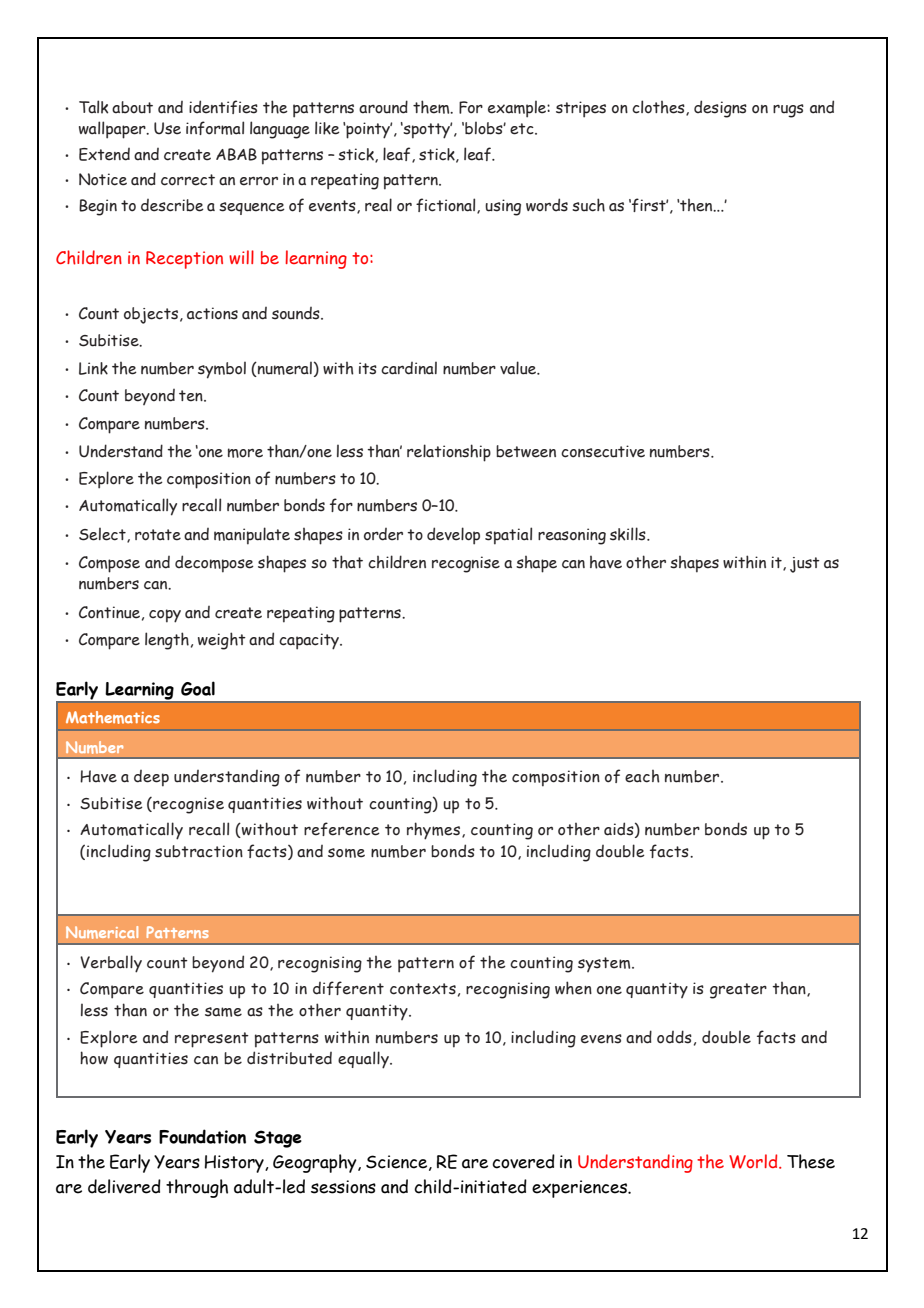 This image has width=924, height=1308. I want to click on length, so click(167, 641).
